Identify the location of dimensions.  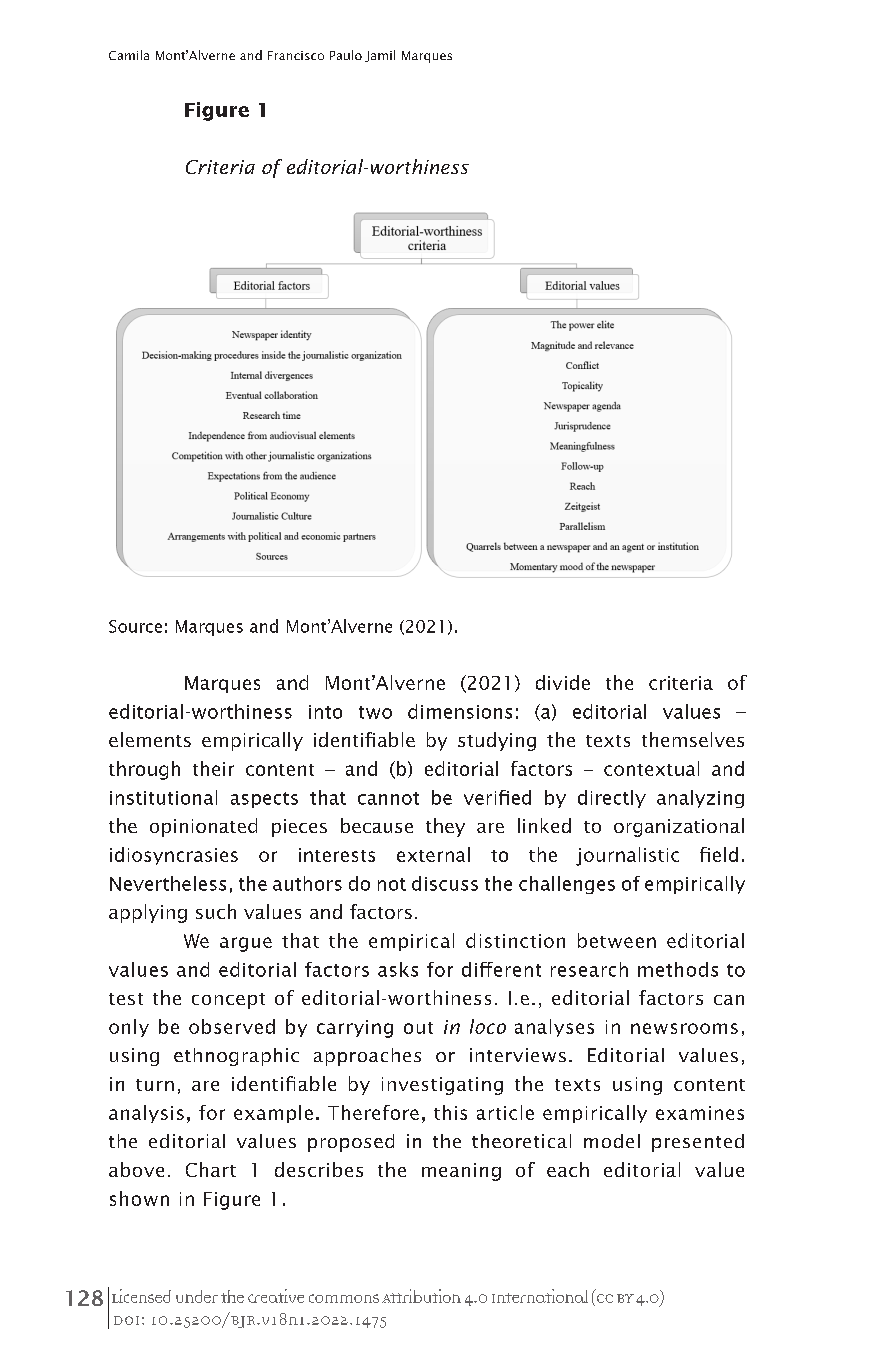
(460, 711).
